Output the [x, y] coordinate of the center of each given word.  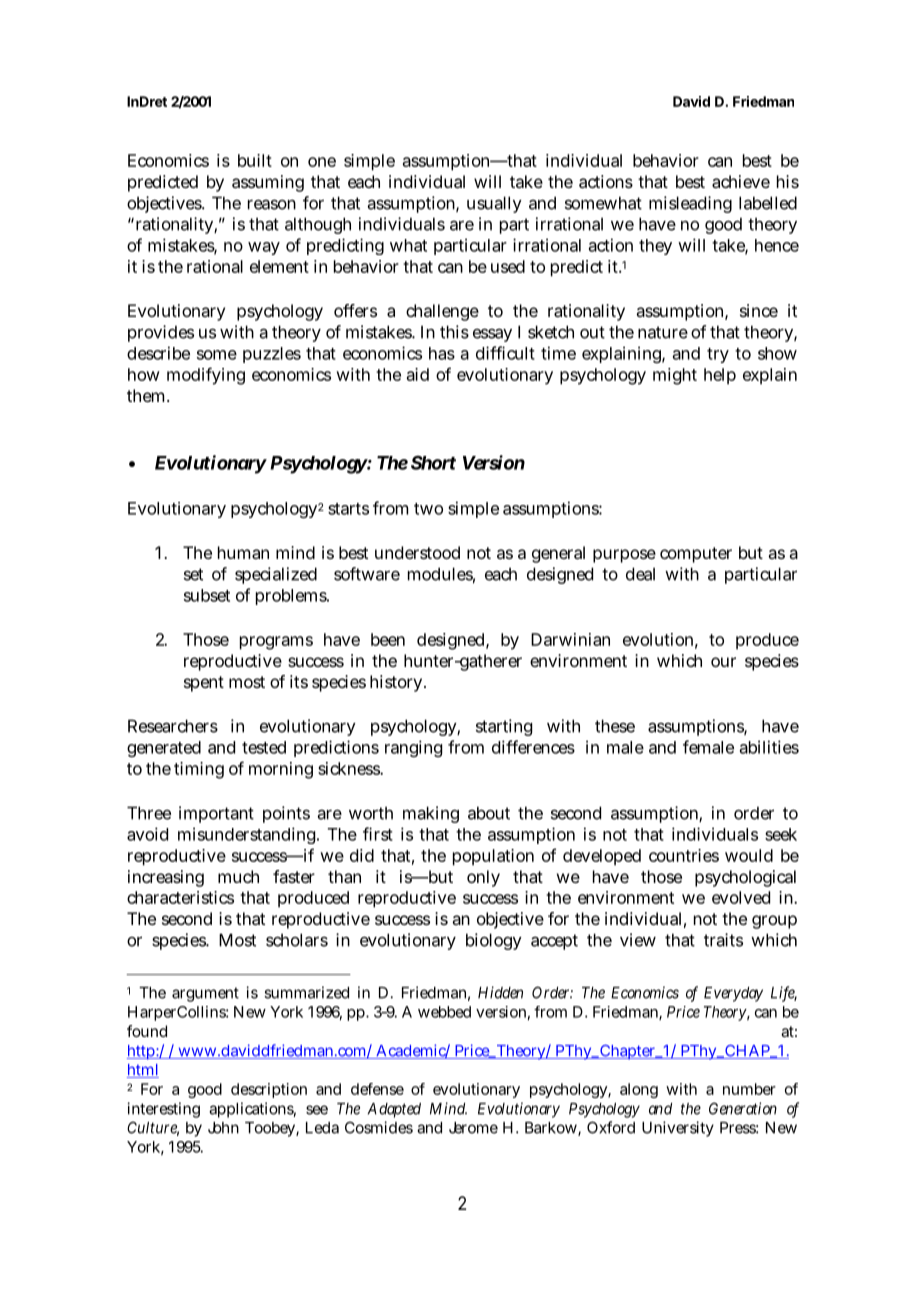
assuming [268, 183]
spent [204, 684]
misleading [690, 204]
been [388, 639]
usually [494, 204]
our [723, 662]
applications [252, 1110]
